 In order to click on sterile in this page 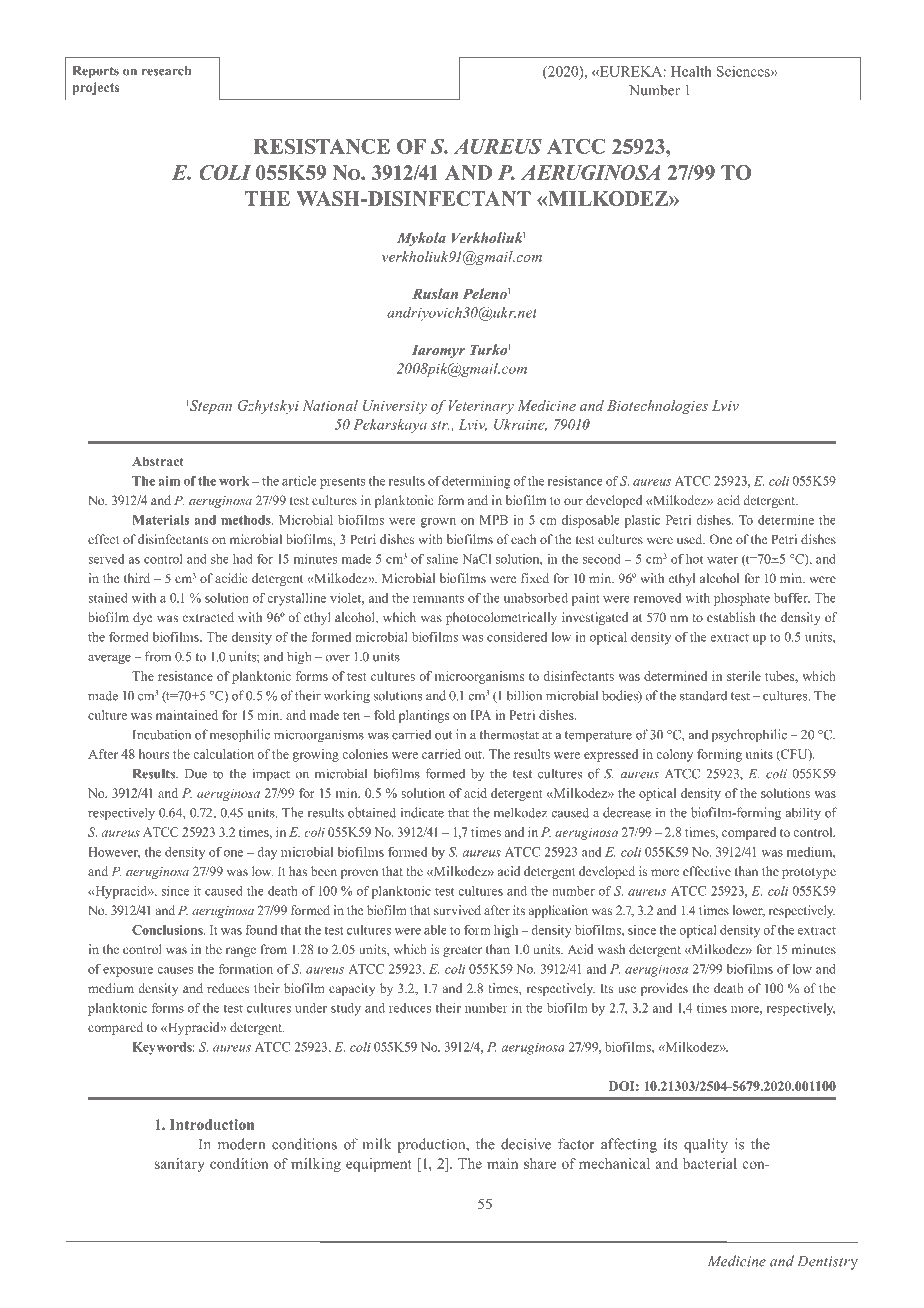, I will do `click(744, 676)`.
